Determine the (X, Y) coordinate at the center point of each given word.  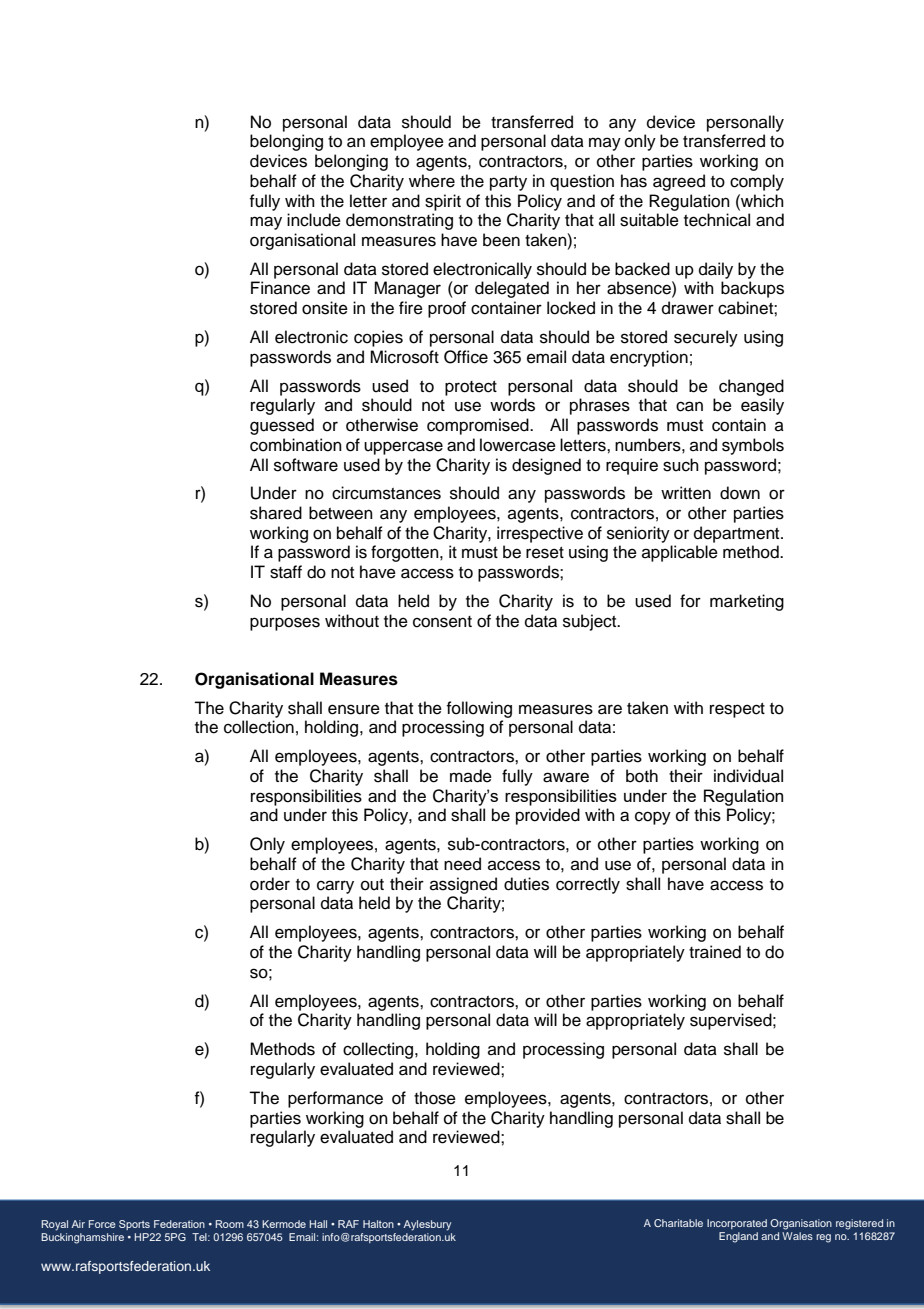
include (314, 220)
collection (259, 727)
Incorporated (737, 1224)
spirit (443, 202)
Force (102, 1224)
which (761, 201)
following (479, 709)
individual (748, 776)
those (435, 1098)
